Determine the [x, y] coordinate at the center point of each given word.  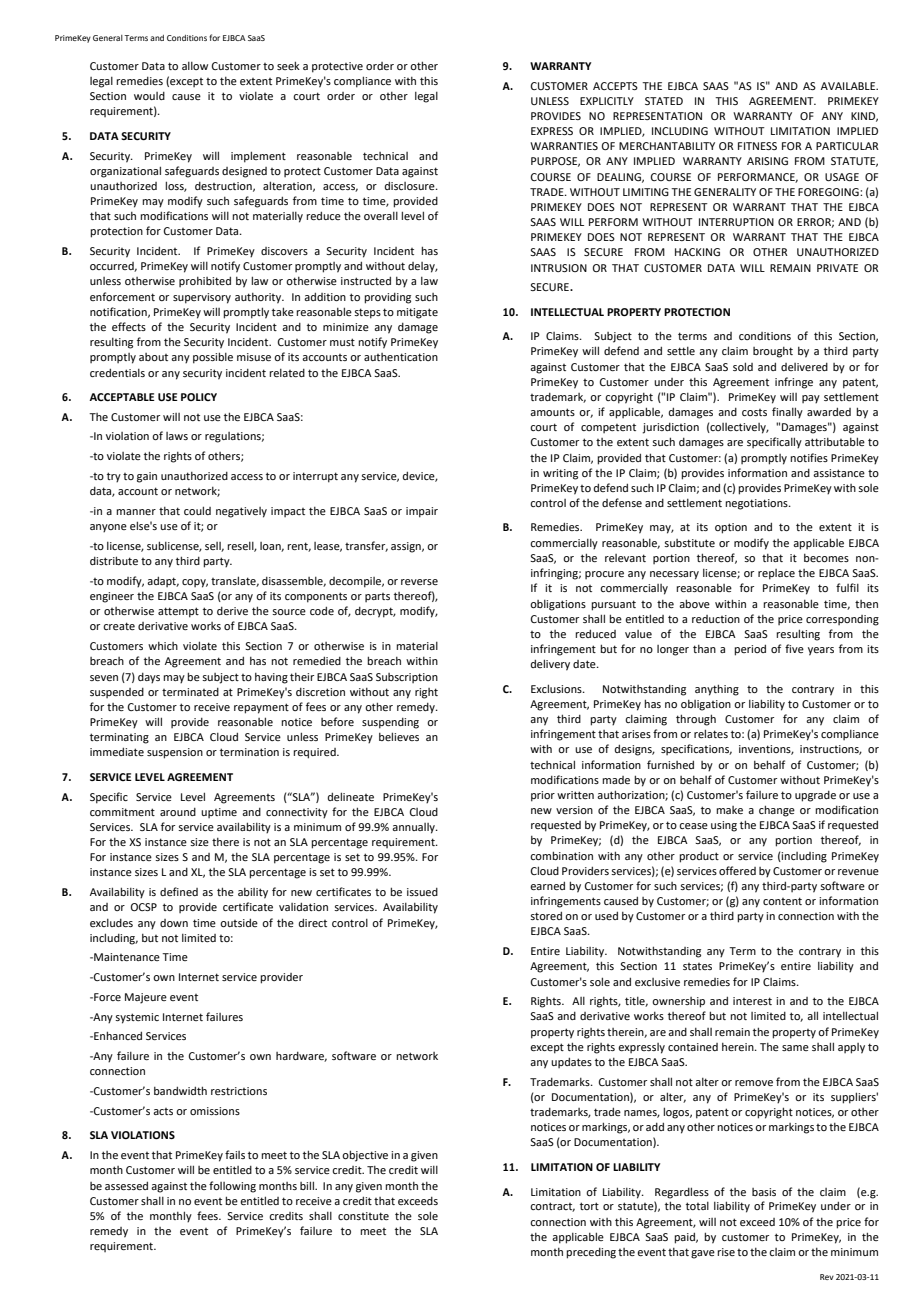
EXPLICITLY [607, 101]
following [232, 1187]
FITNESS [757, 146]
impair [422, 512]
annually [414, 828]
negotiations [757, 504]
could [197, 510]
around [178, 812]
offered [737, 870]
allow [195, 66]
